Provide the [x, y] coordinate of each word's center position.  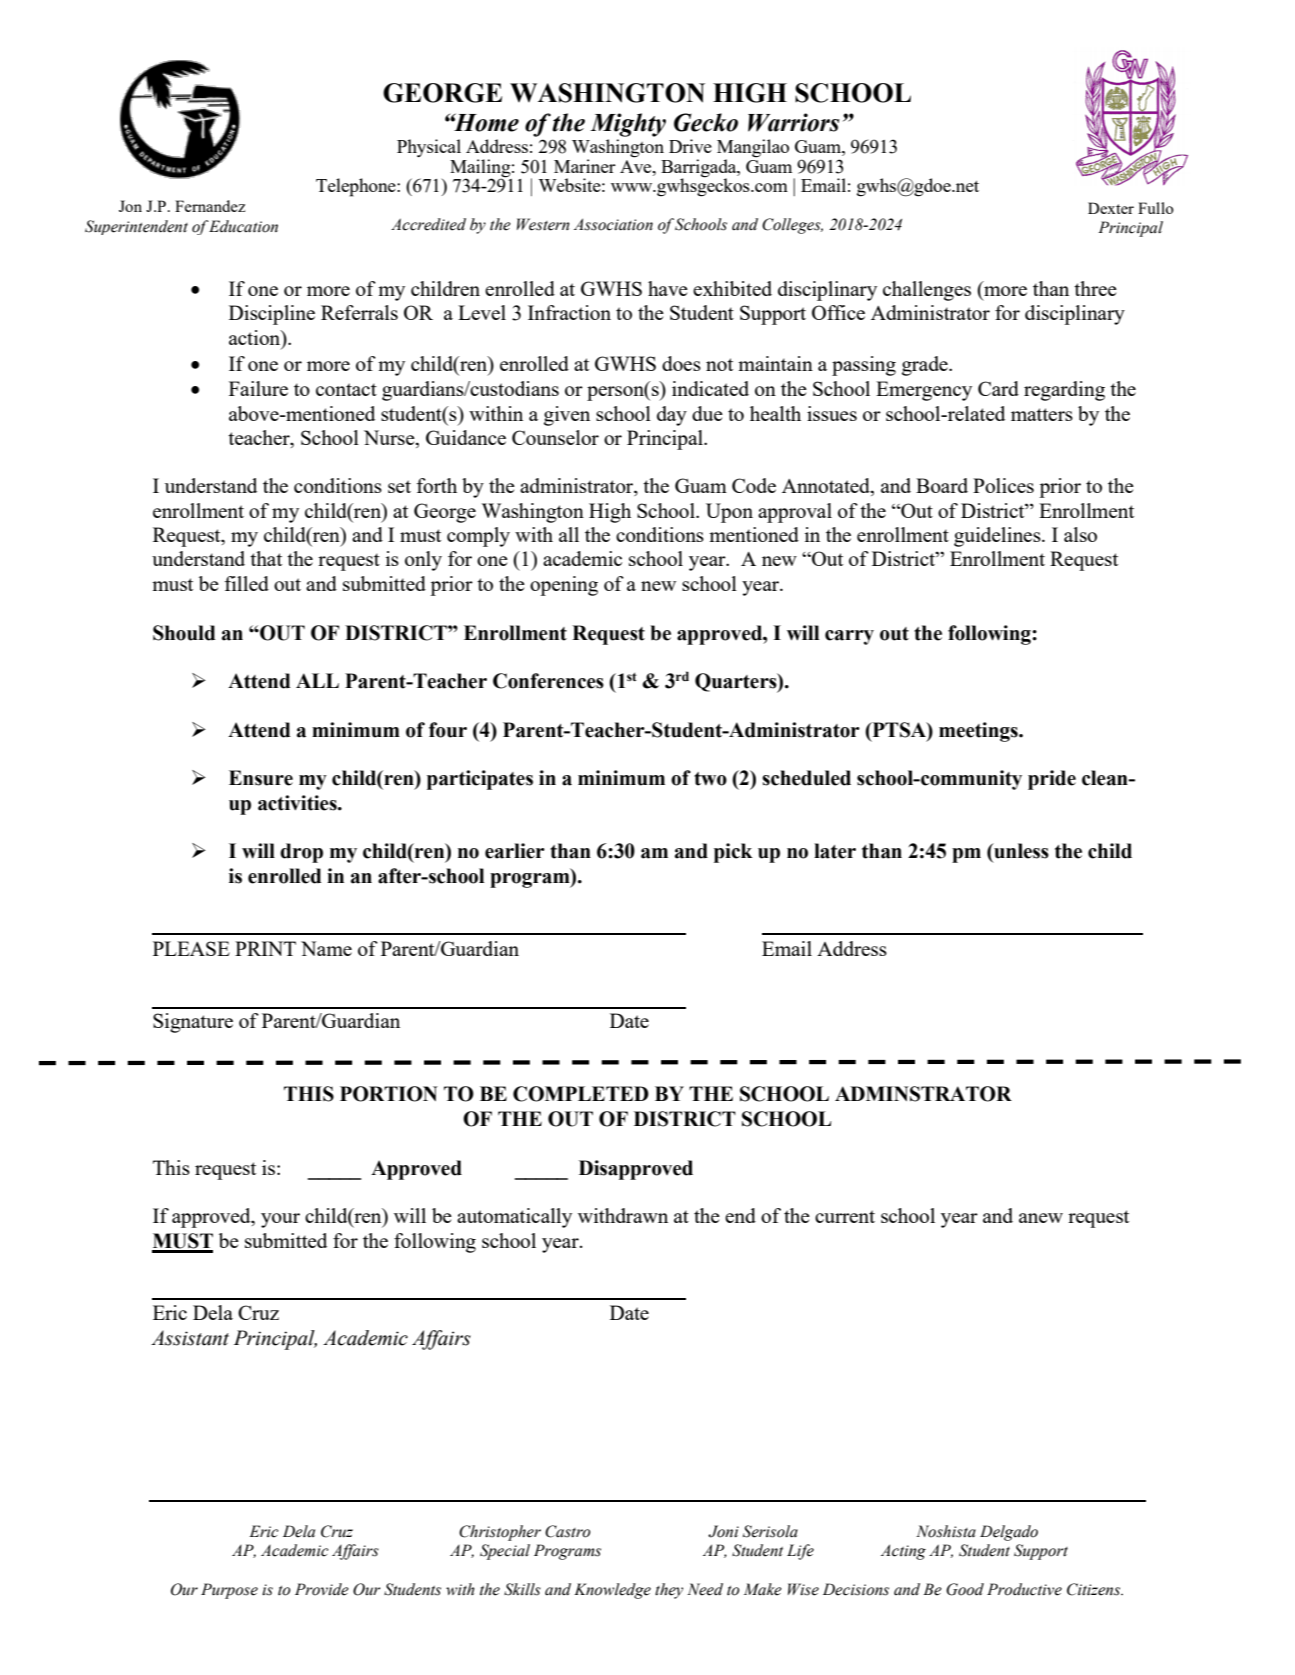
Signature [193, 1023]
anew [1041, 1218]
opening [564, 586]
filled [247, 583]
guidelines [998, 537]
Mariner [585, 166]
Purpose [229, 1591]
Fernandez [210, 206]
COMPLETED [581, 1094]
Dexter [1111, 208]
